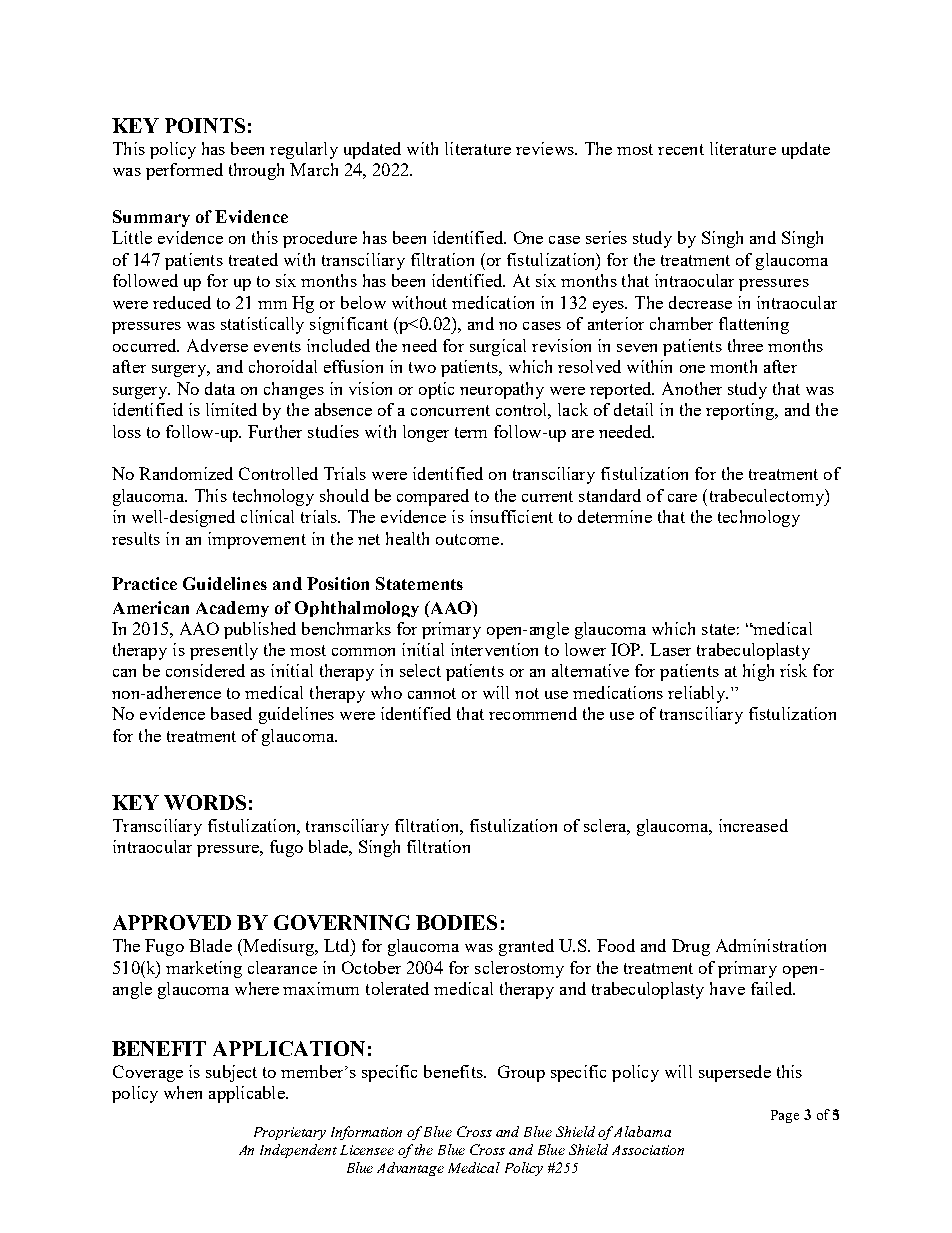  Describe the element at coordinates (184, 171) in the screenshot. I see `performed` at that location.
